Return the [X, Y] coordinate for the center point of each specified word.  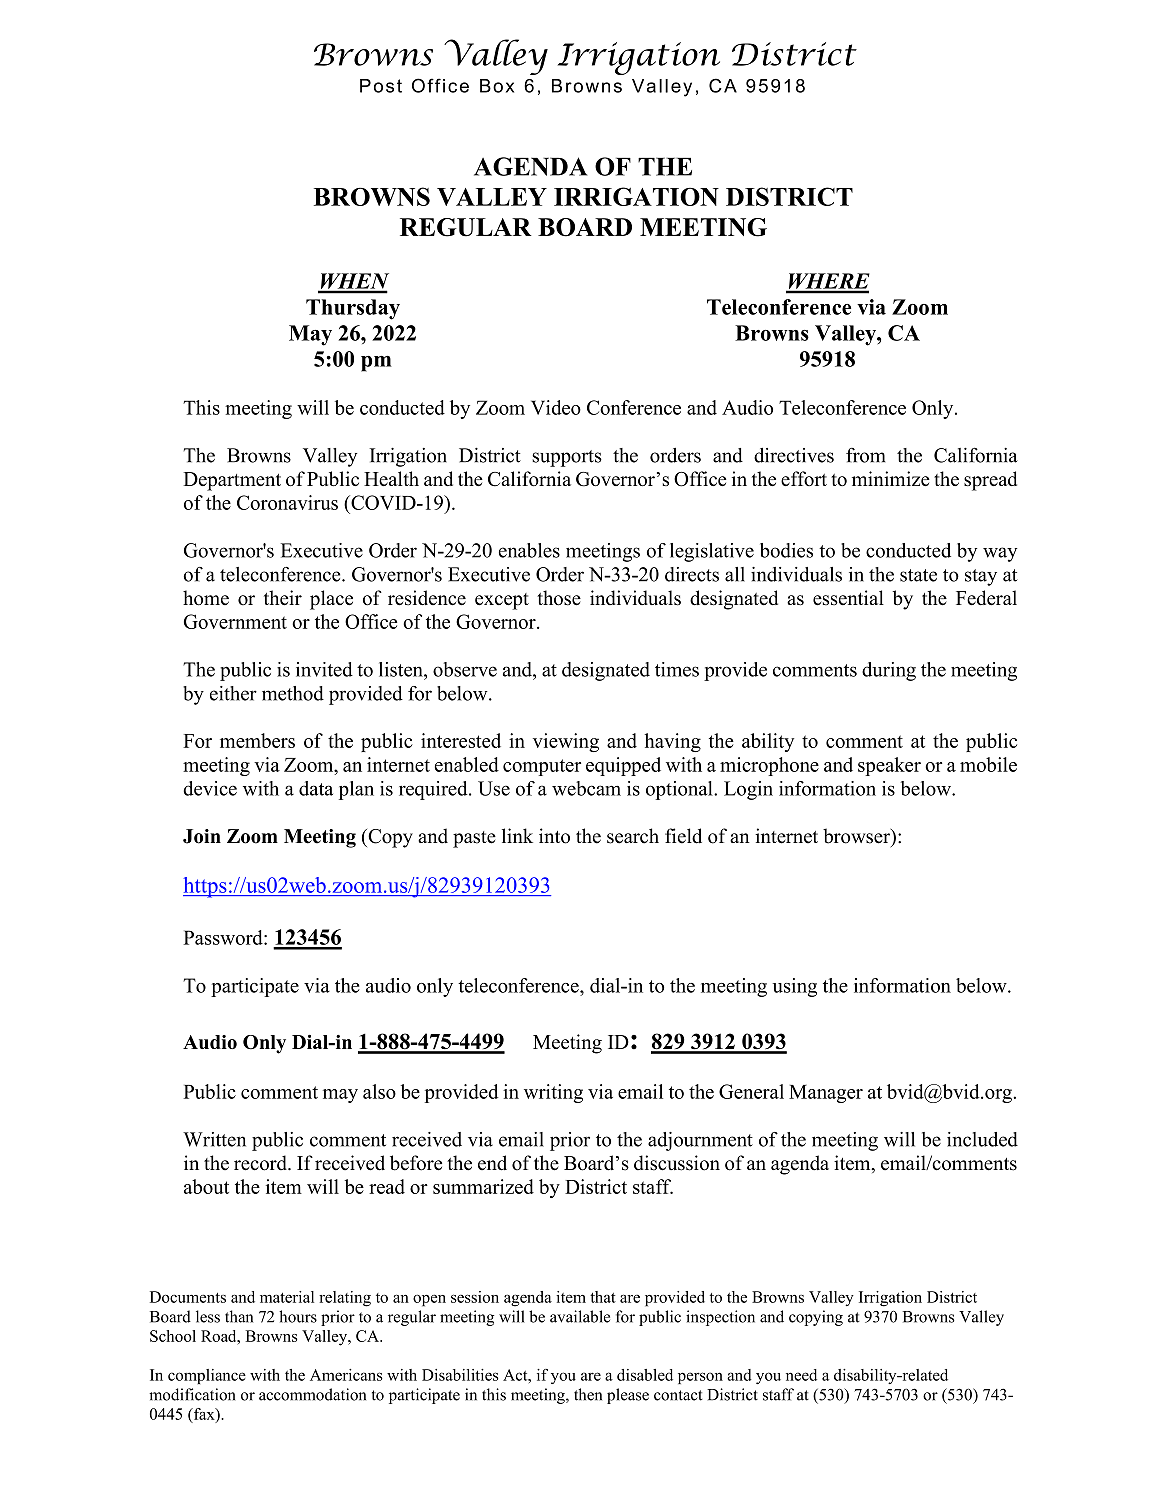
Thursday [353, 309]
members [257, 740]
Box [497, 86]
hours [298, 1316]
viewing [566, 742]
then [588, 1394]
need [801, 1375]
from [865, 455]
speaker [889, 766]
